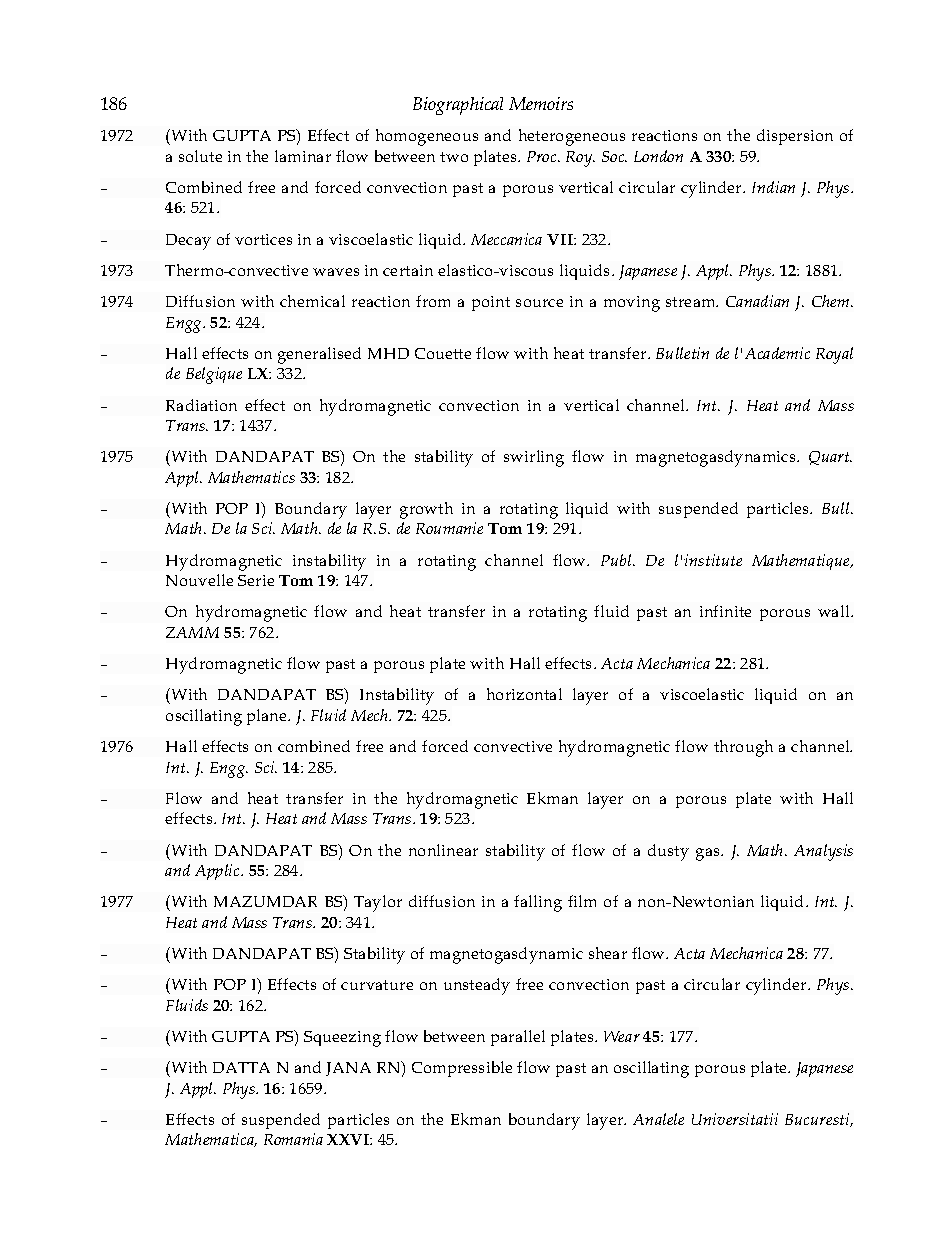  Describe the element at coordinates (462, 1069) in the screenshot. I see `Compressible` at that location.
